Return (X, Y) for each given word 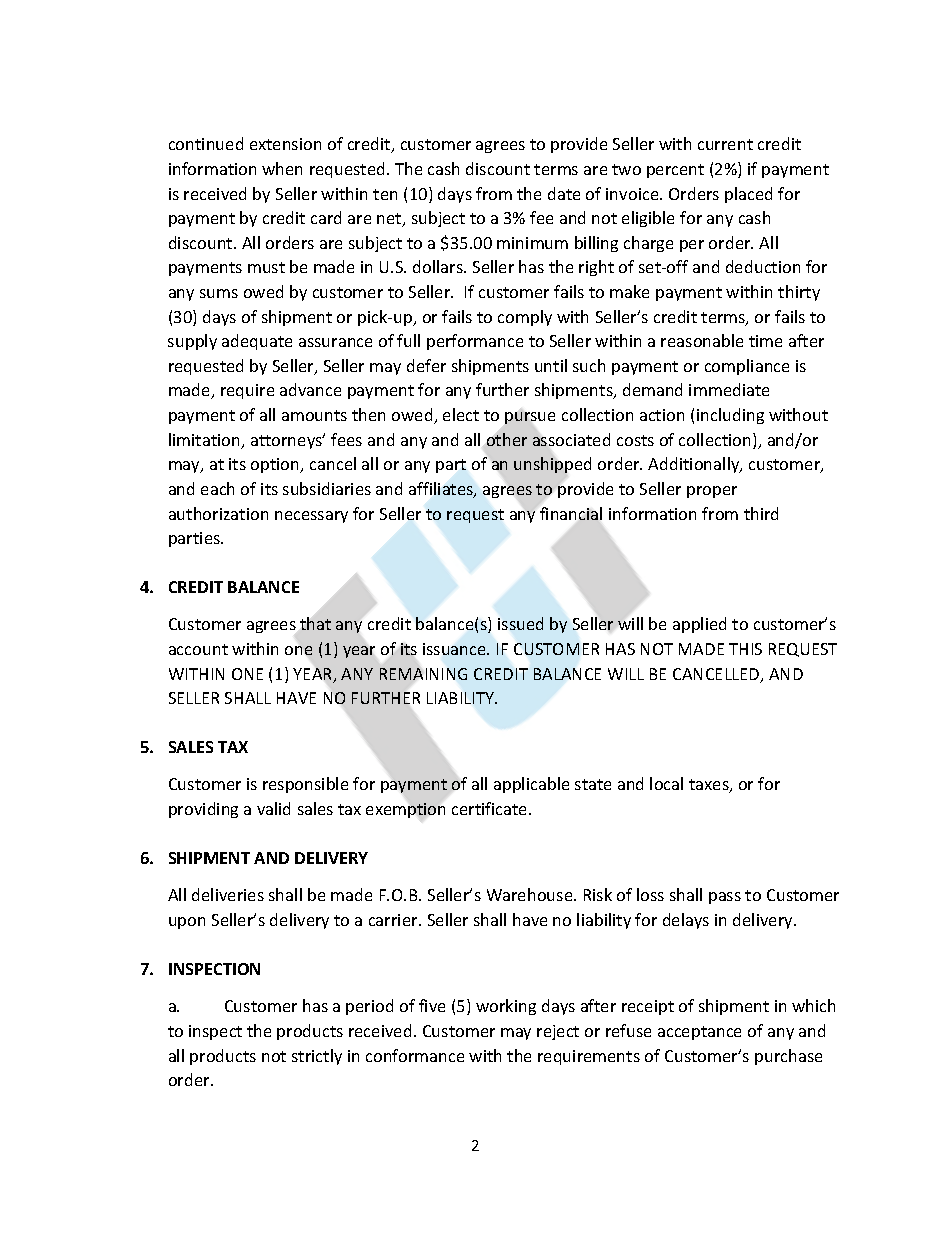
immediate (729, 389)
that (315, 623)
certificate (491, 808)
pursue (530, 418)
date (564, 193)
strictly (317, 1057)
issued (520, 623)
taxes (710, 786)
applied (699, 625)
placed (748, 195)
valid (273, 808)
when (282, 168)
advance (310, 389)
